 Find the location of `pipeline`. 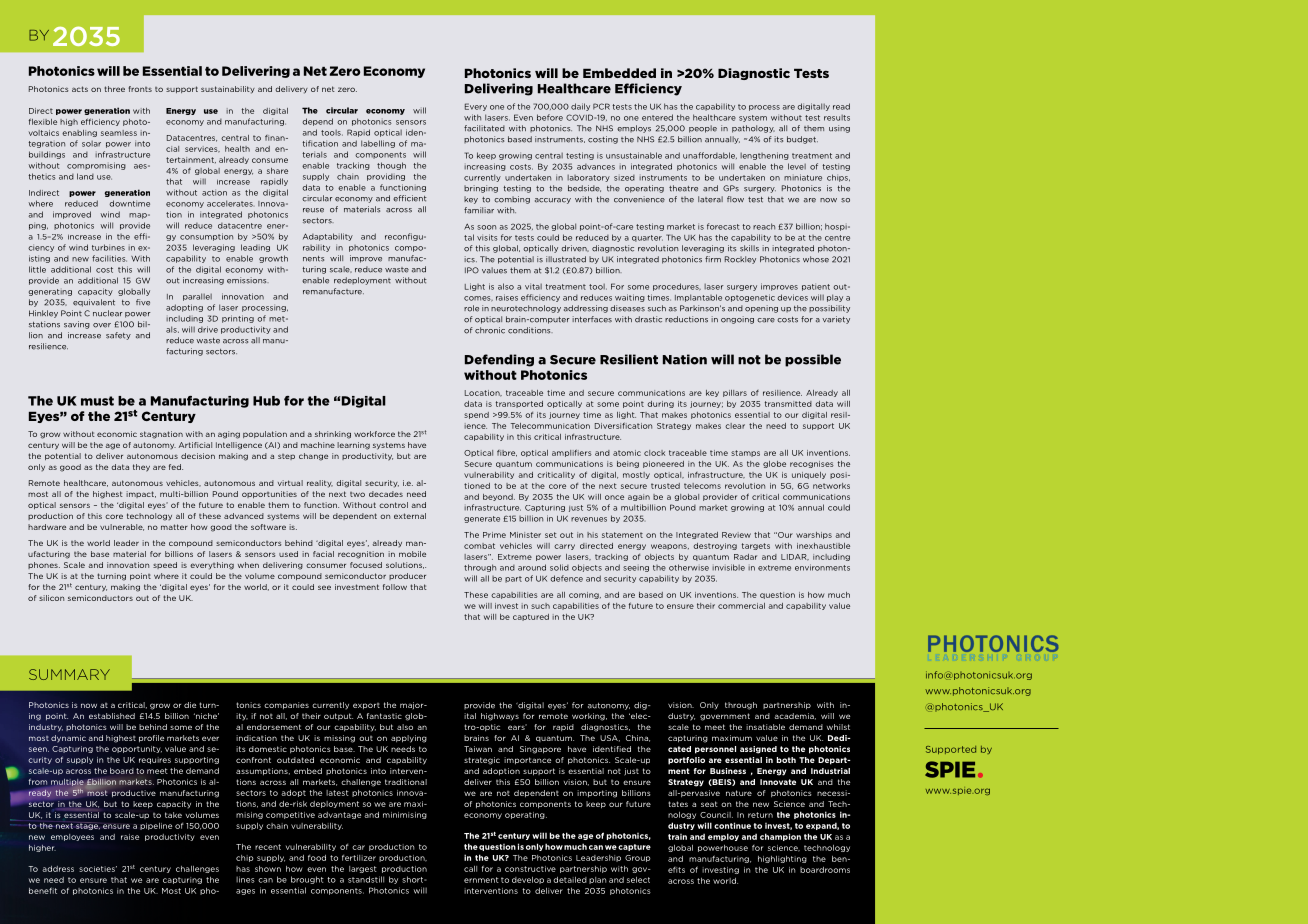

pipeline is located at coordinates (156, 826).
